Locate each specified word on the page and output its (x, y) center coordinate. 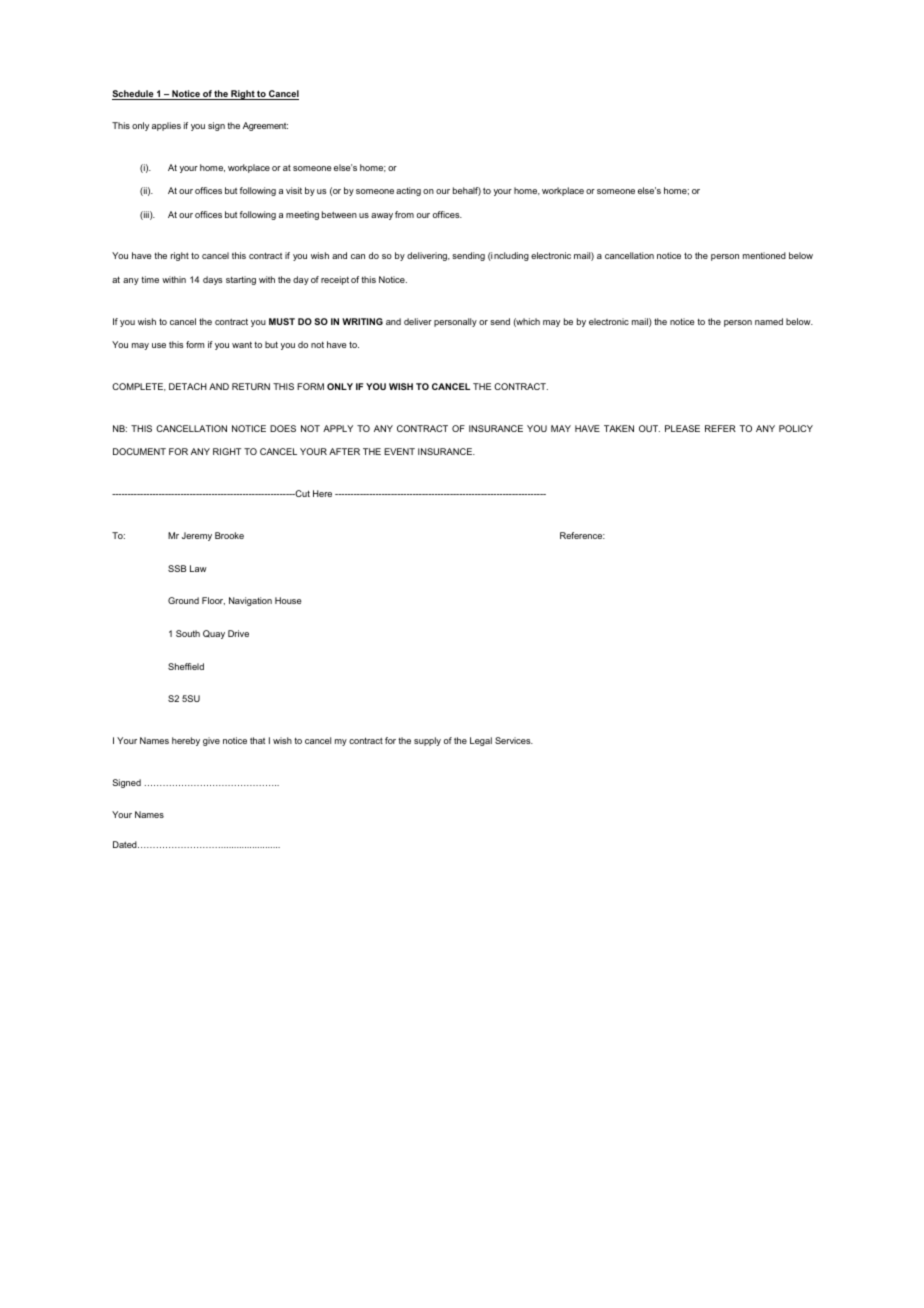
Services (514, 740)
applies (166, 126)
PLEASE (682, 428)
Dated (126, 844)
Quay (214, 634)
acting (408, 191)
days (213, 280)
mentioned (764, 255)
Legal (481, 741)
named (769, 321)
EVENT (399, 451)
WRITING (362, 321)
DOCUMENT (139, 451)
